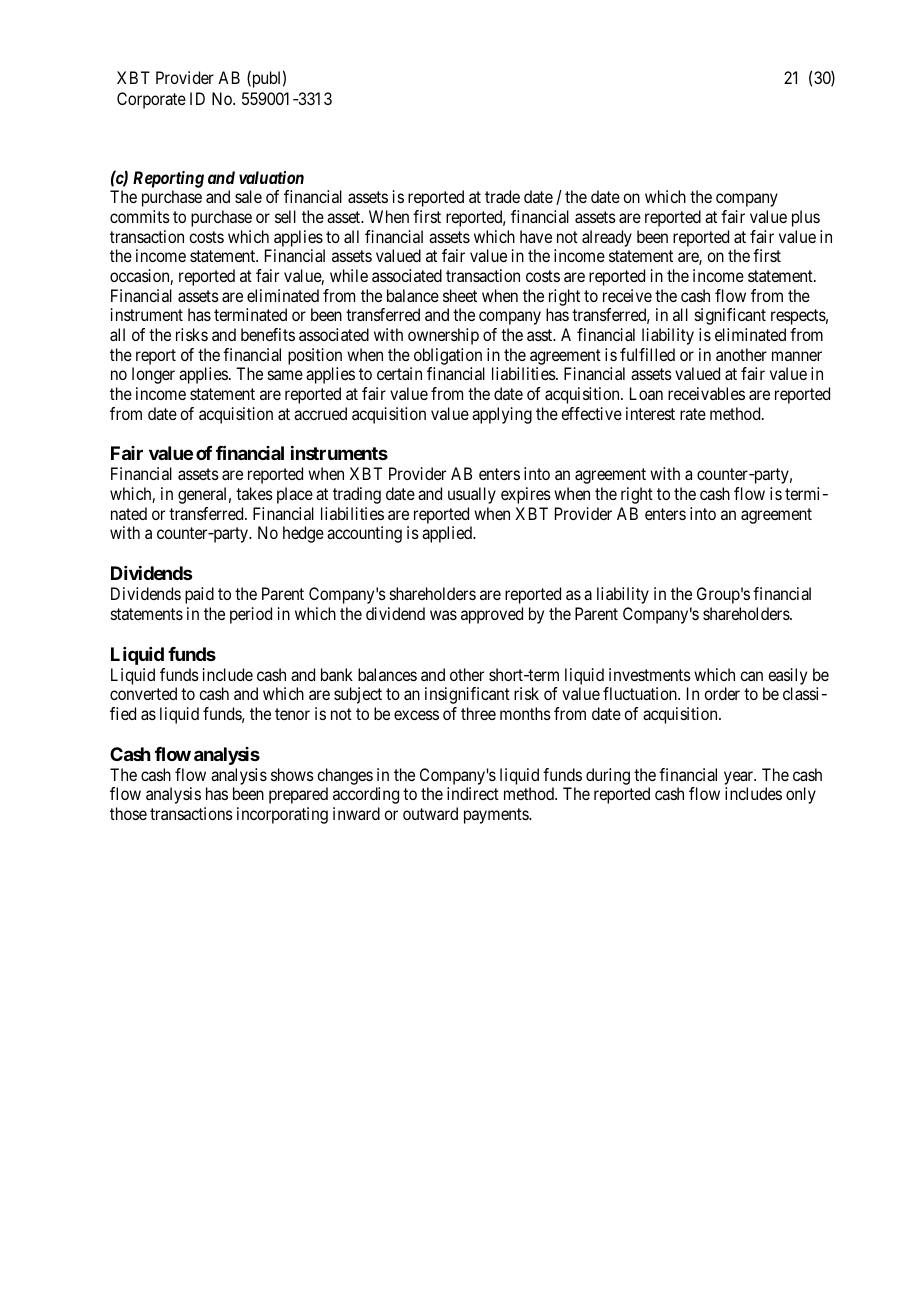  What do you see at coordinates (502, 196) in the screenshot?
I see `trade` at bounding box center [502, 196].
